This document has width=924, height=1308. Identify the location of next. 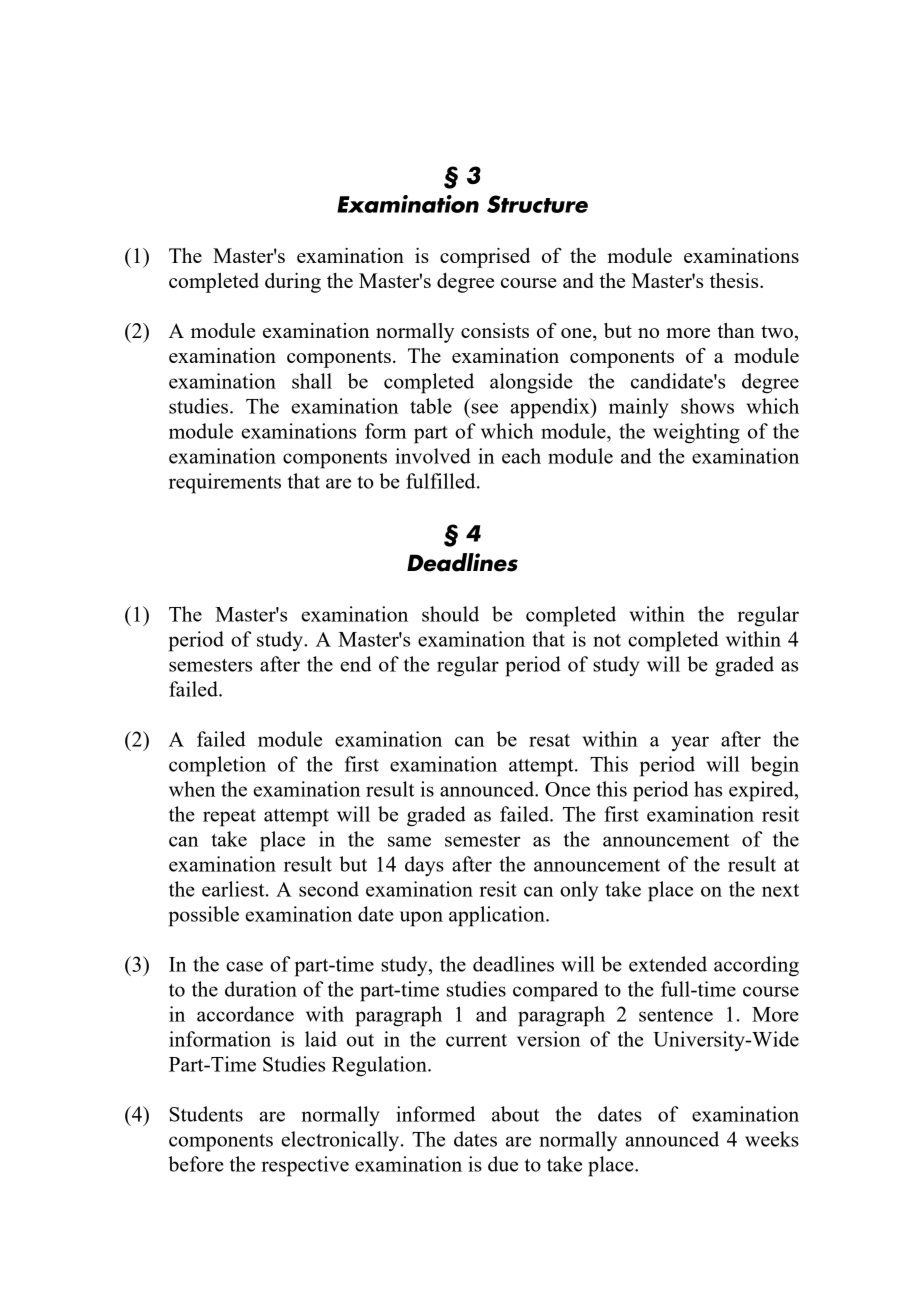
(780, 890).
